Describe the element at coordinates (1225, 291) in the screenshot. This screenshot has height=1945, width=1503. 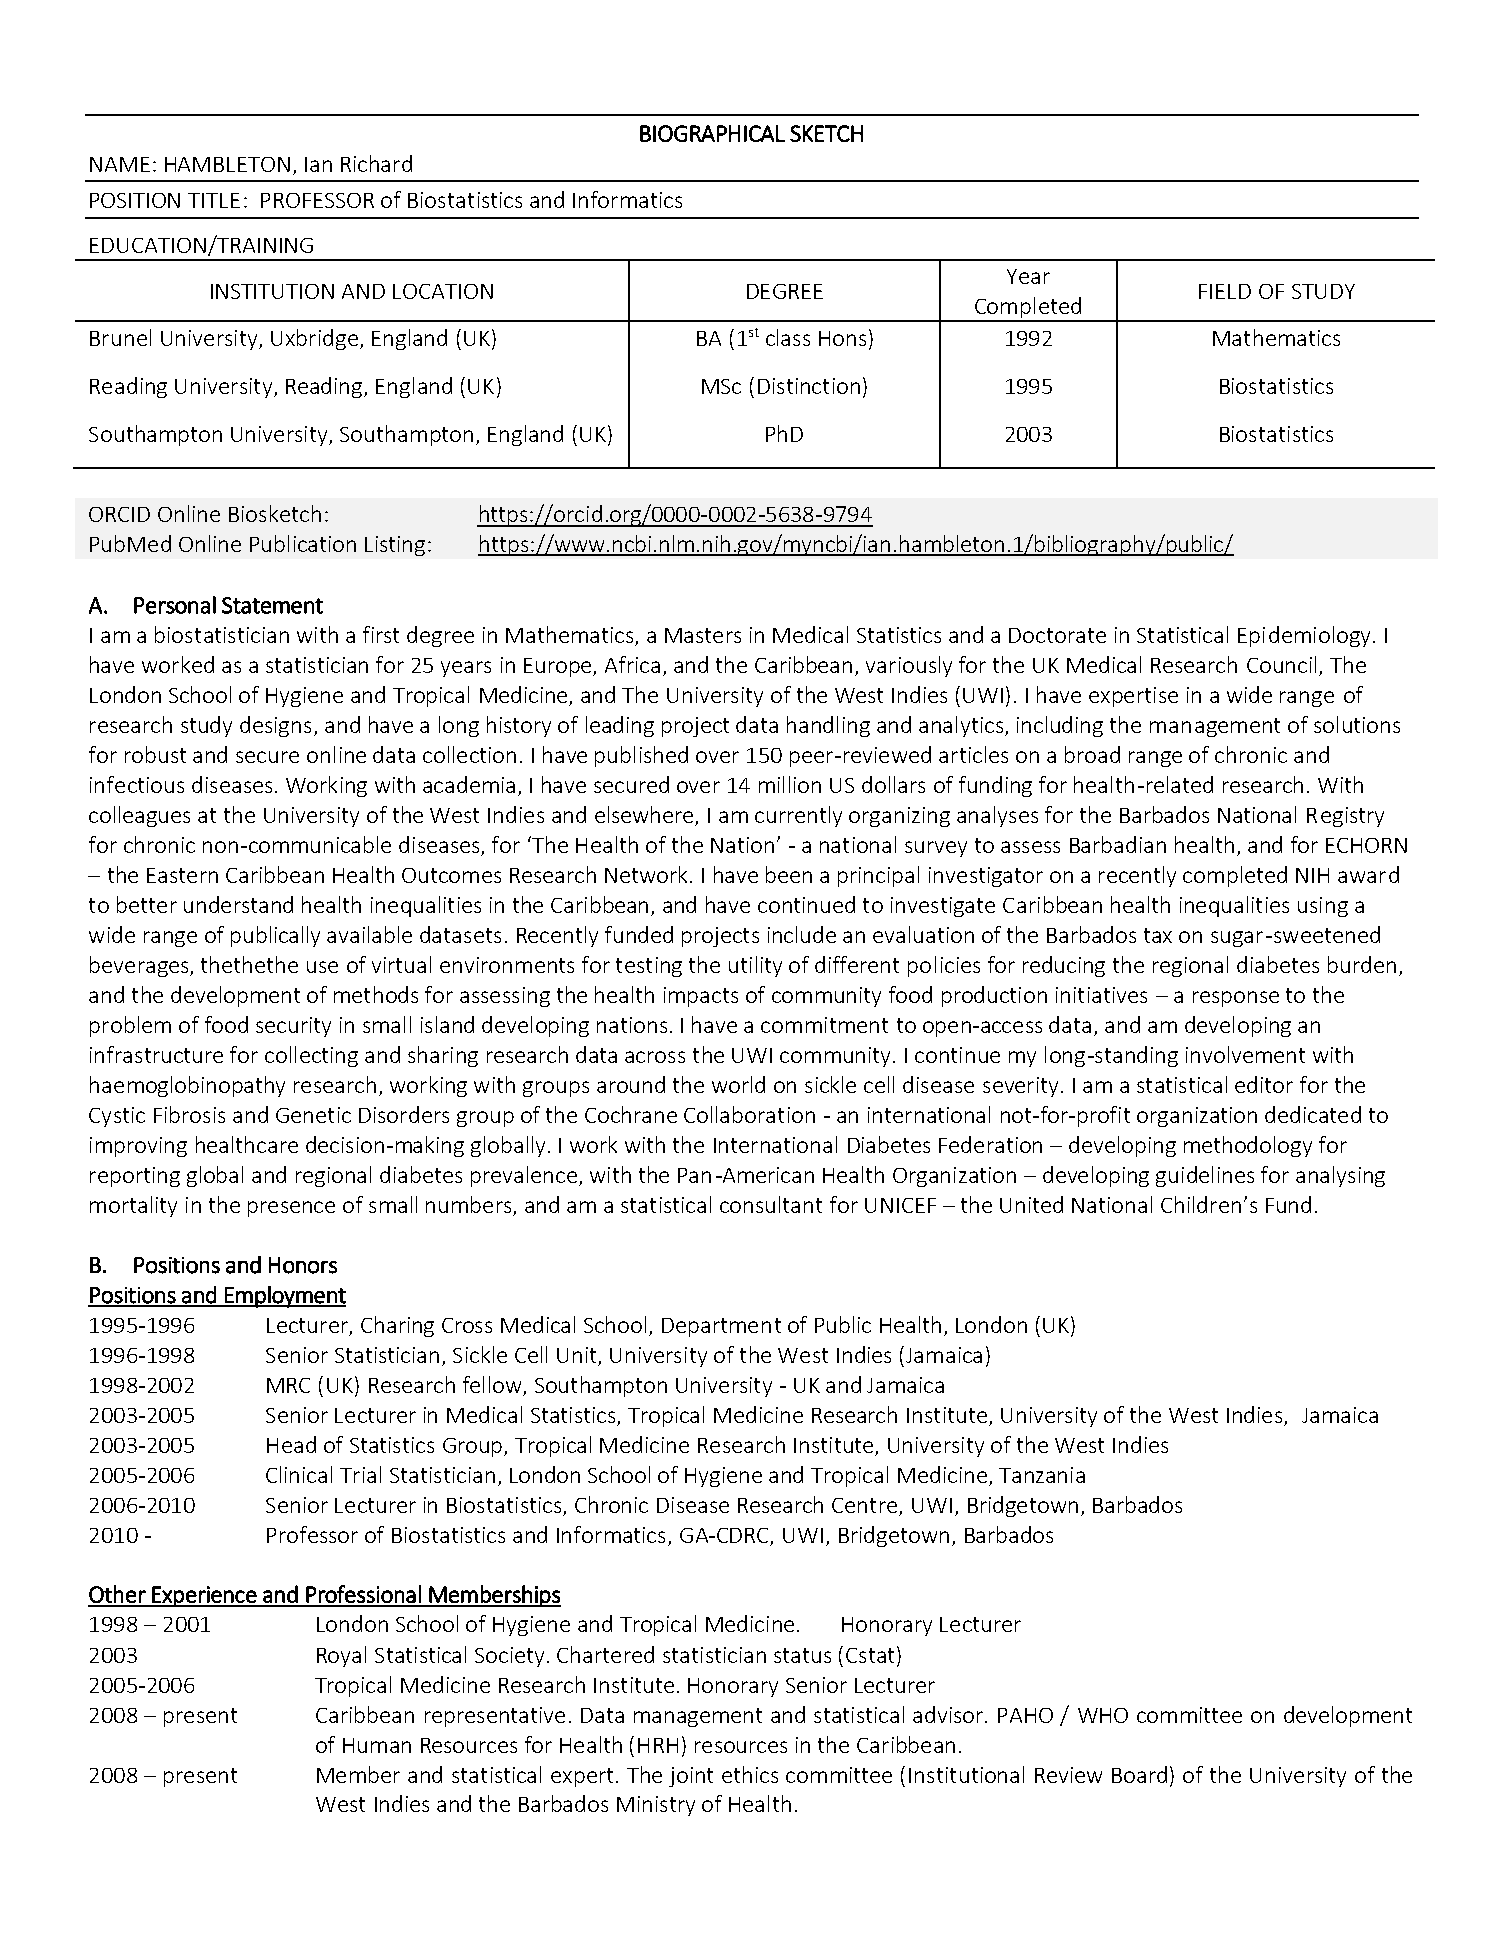
I see `FIELD` at that location.
